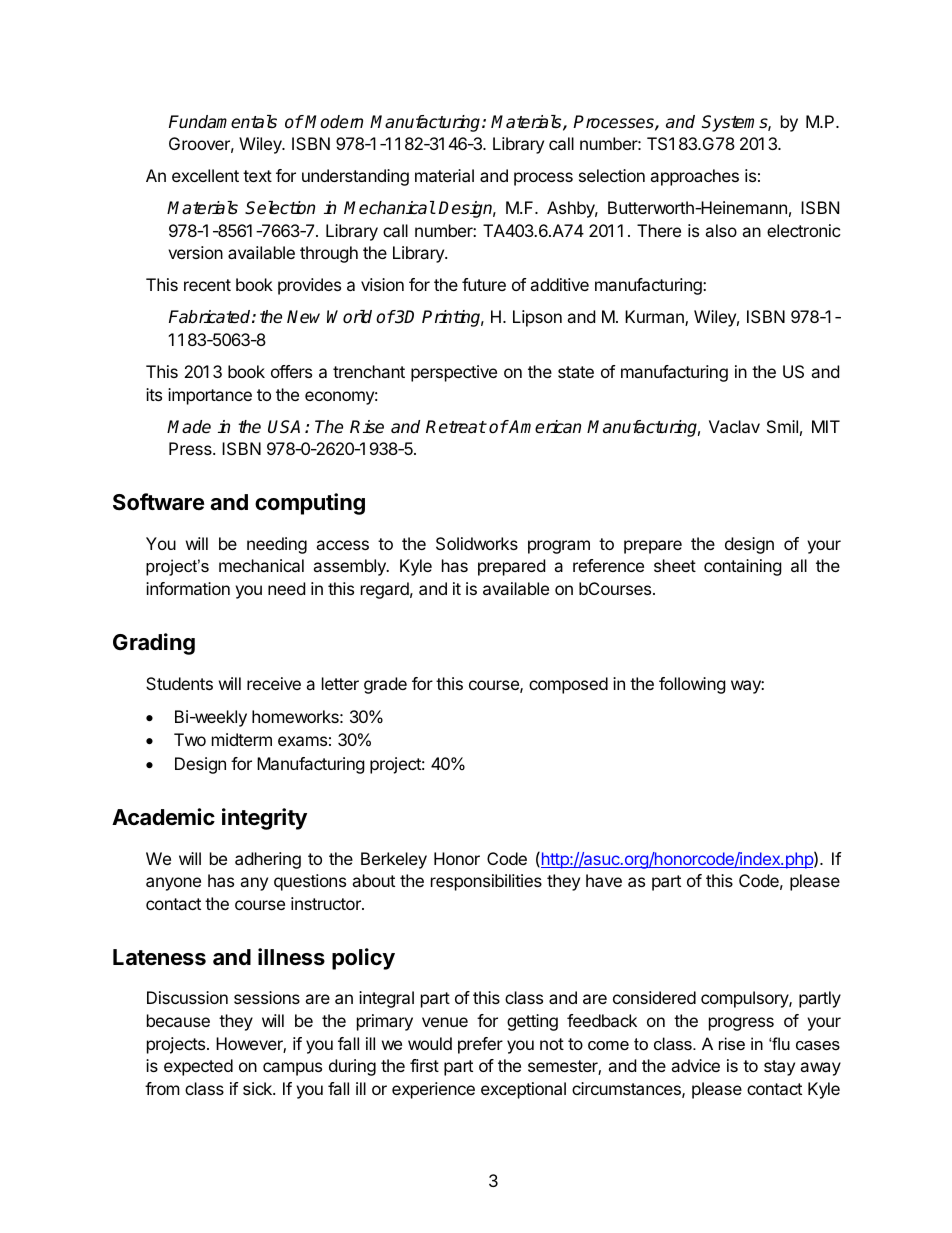 The width and height of the image is (952, 1233). Describe the element at coordinates (743, 567) in the image. I see `containing` at that location.
